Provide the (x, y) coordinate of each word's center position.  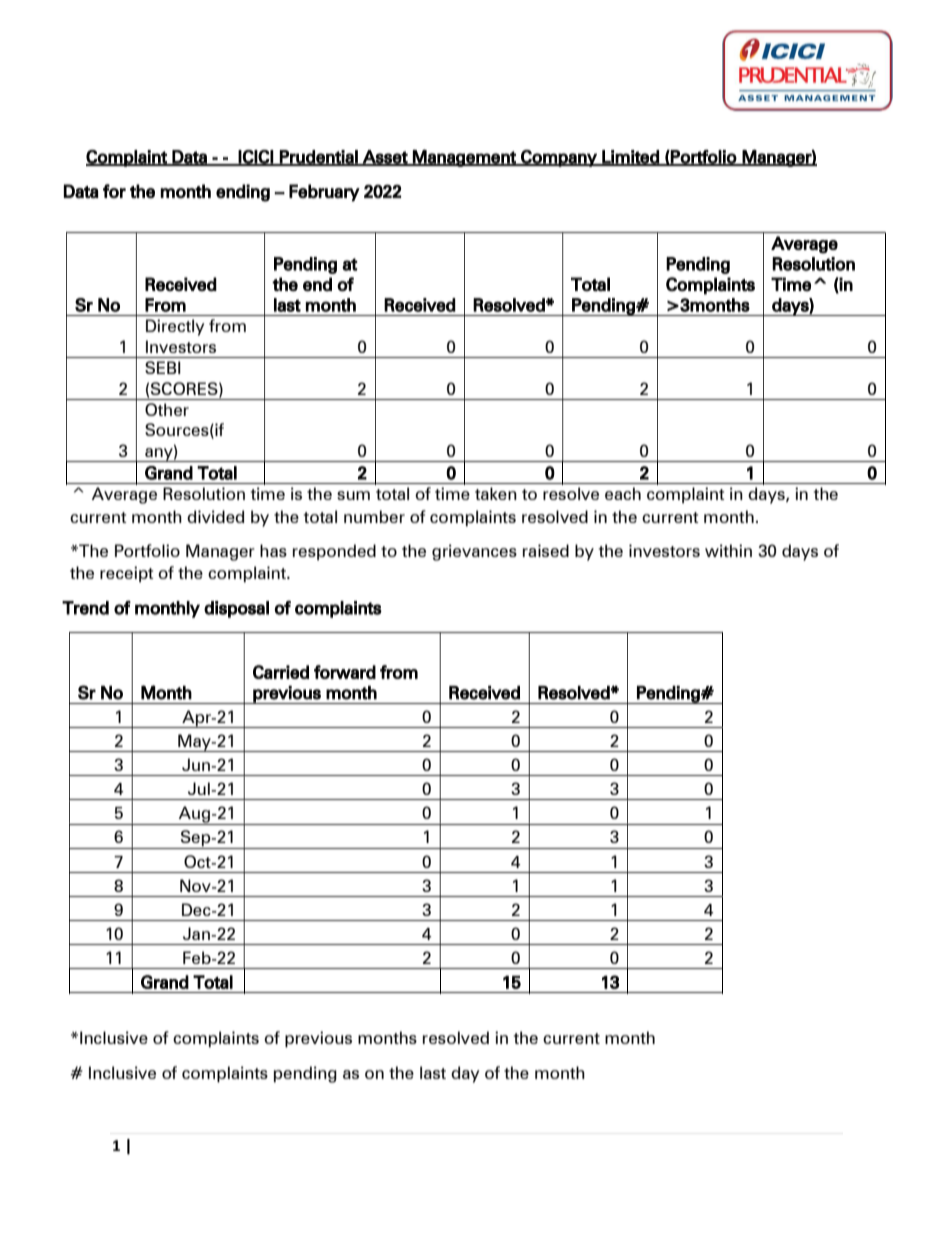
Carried (281, 672)
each (623, 493)
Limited (630, 158)
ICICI (256, 158)
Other (167, 409)
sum (353, 495)
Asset (385, 158)
